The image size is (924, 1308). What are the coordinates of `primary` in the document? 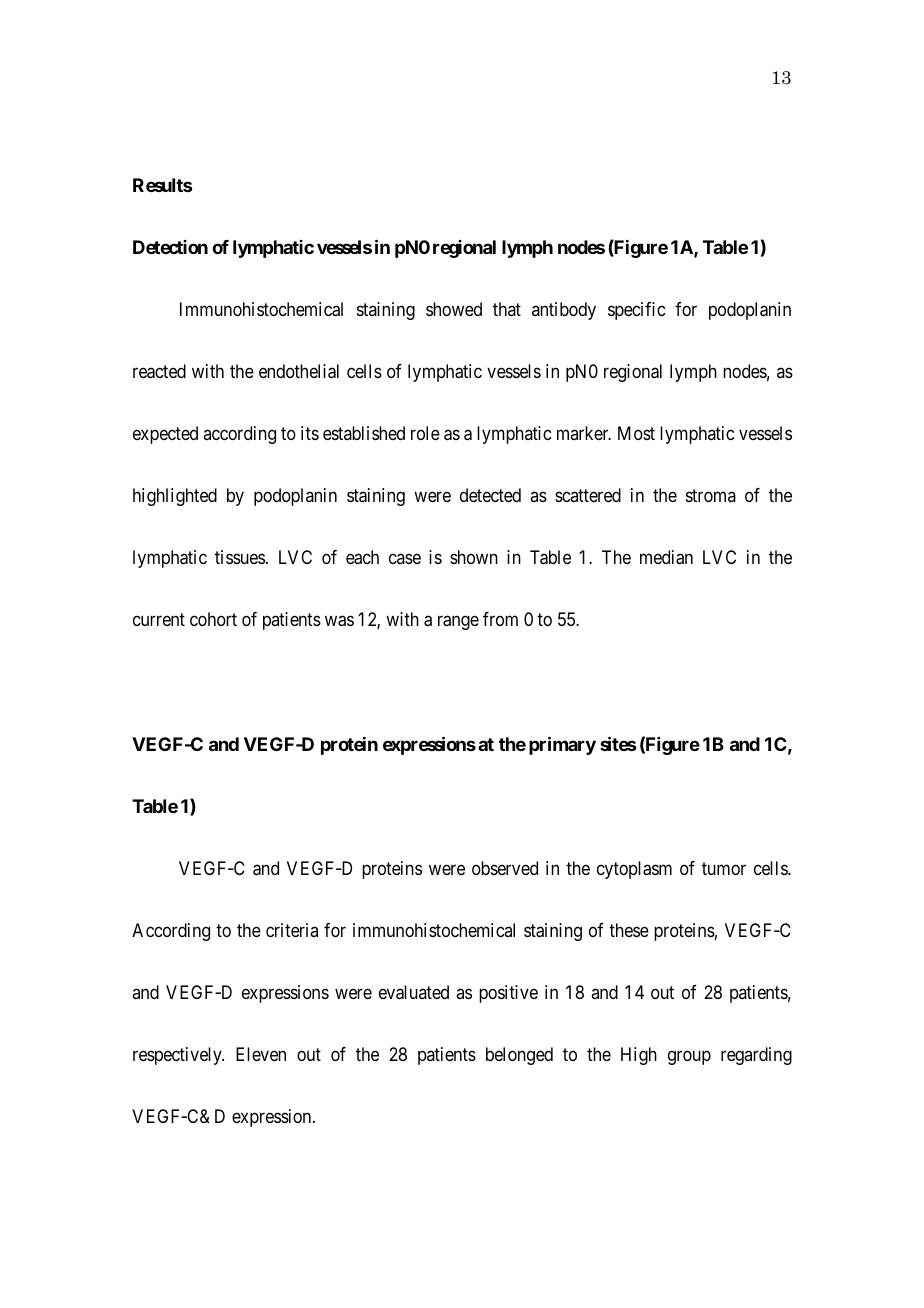 It's located at (562, 745).
